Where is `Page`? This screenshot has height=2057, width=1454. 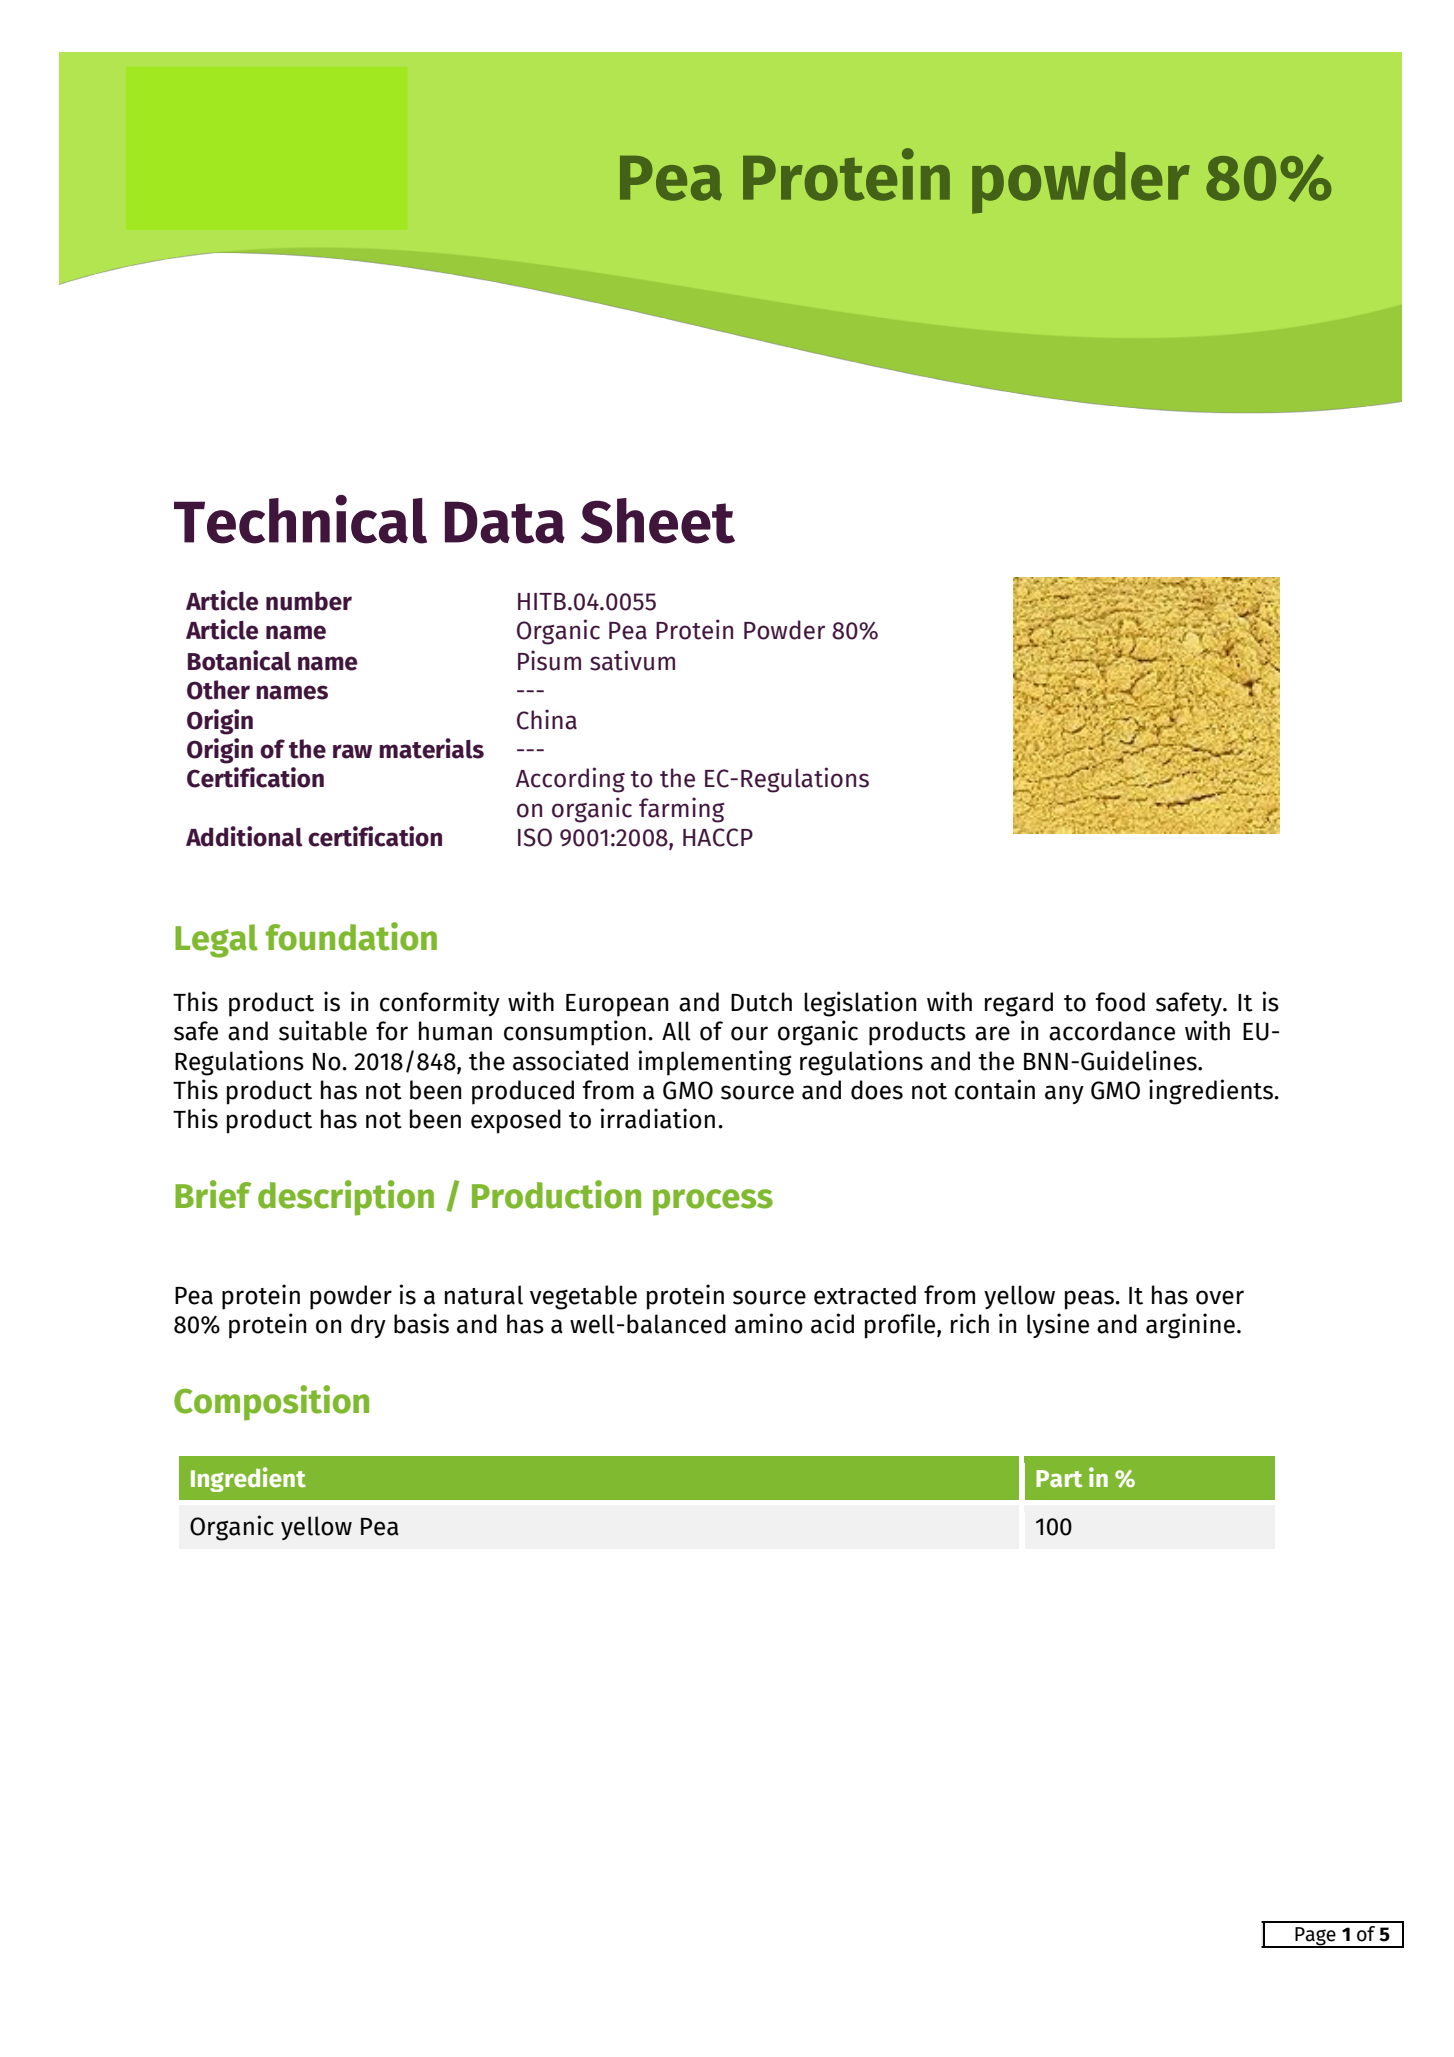
Page is located at coordinates (1315, 1937).
